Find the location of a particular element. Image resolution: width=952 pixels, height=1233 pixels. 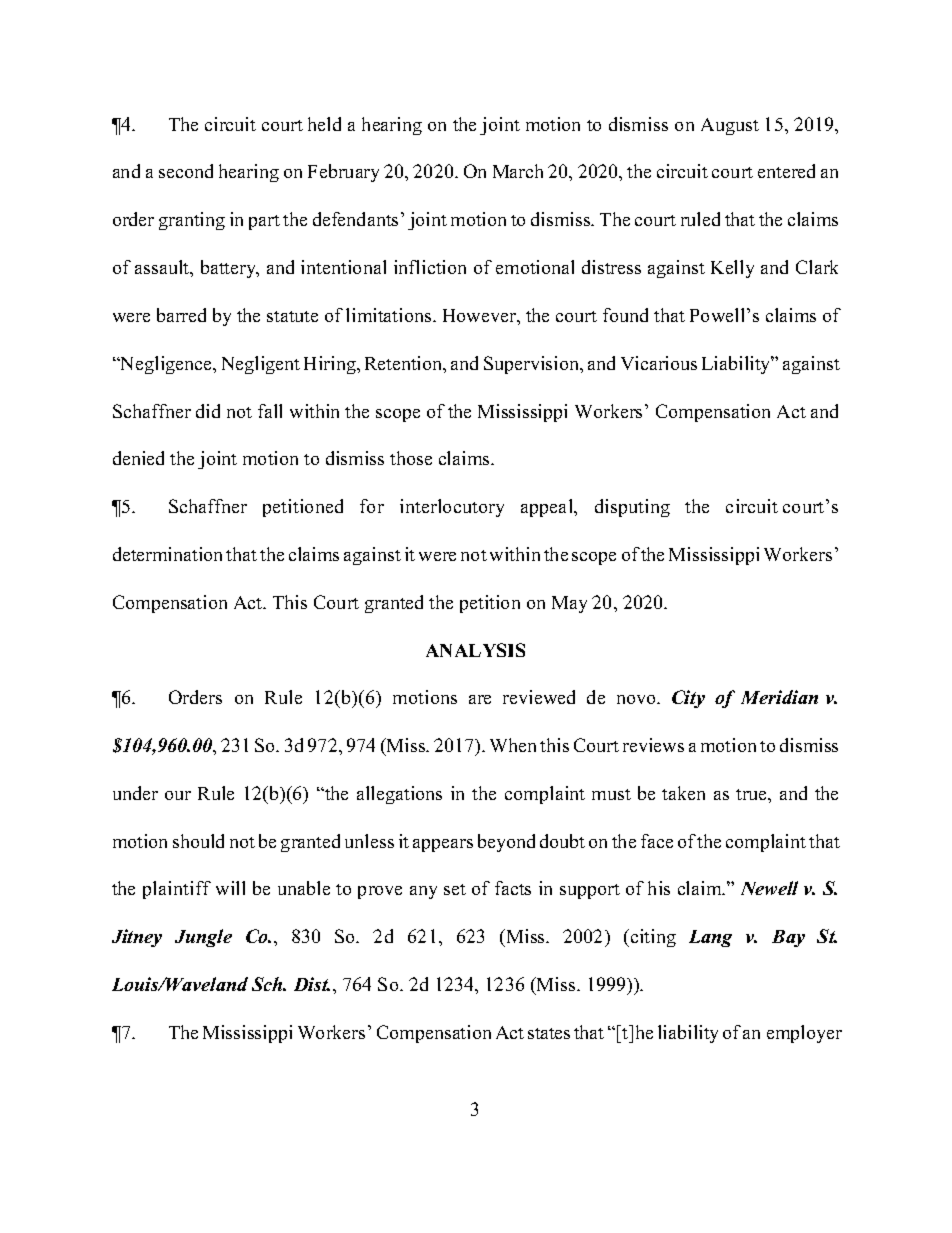

are is located at coordinates (480, 699).
